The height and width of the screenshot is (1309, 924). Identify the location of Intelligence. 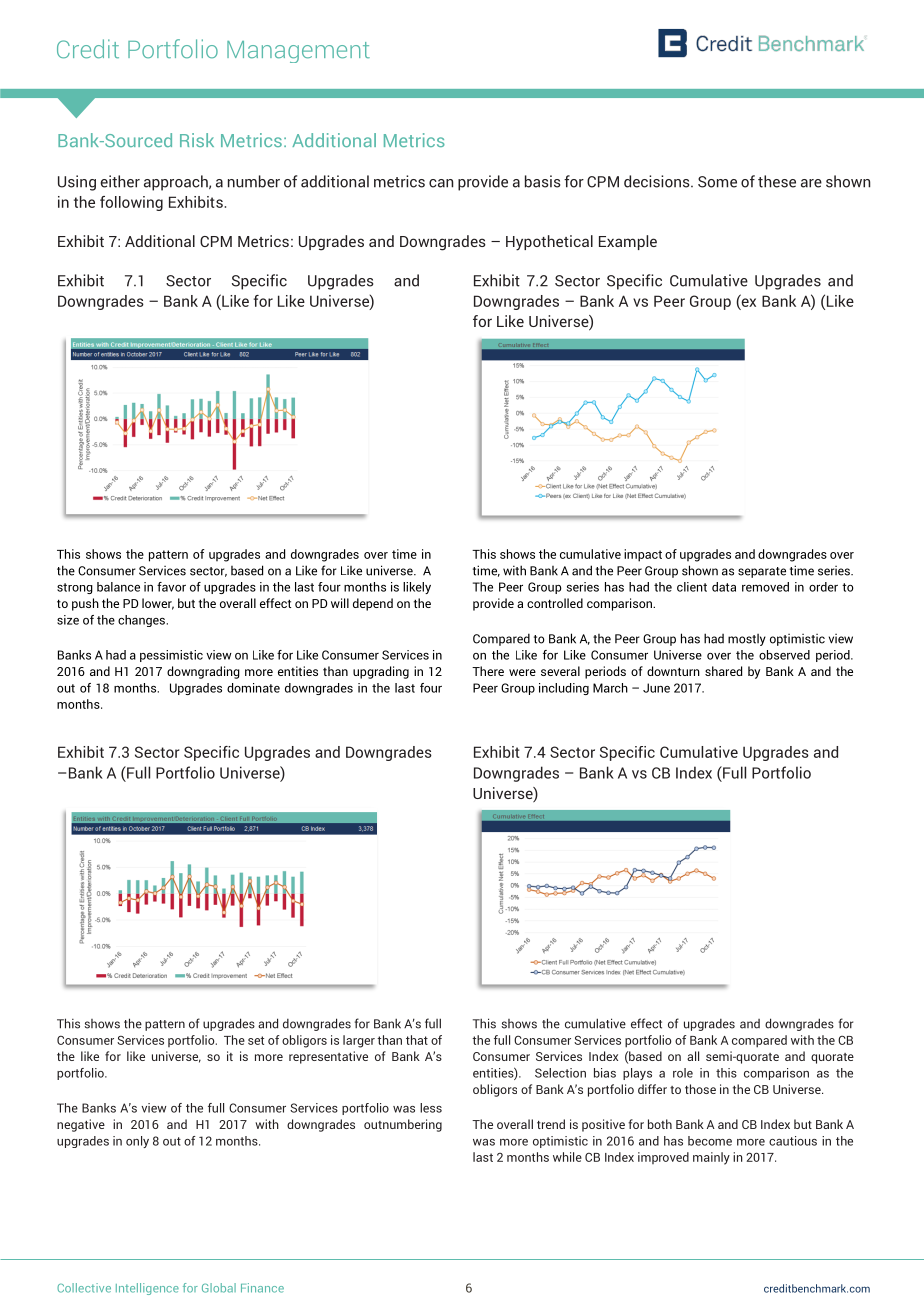
(147, 1289).
